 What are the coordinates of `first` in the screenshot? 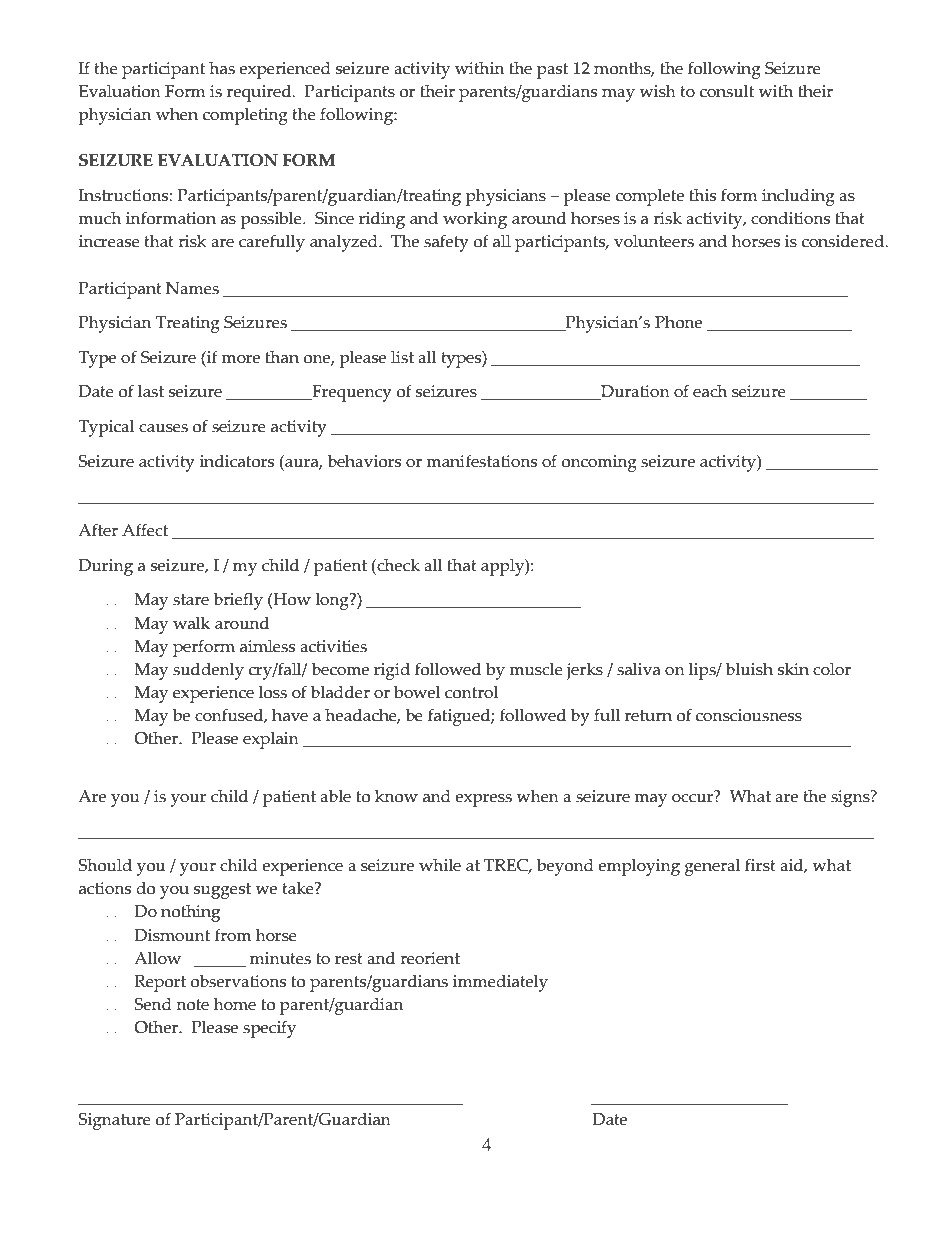 It's located at (760, 865).
